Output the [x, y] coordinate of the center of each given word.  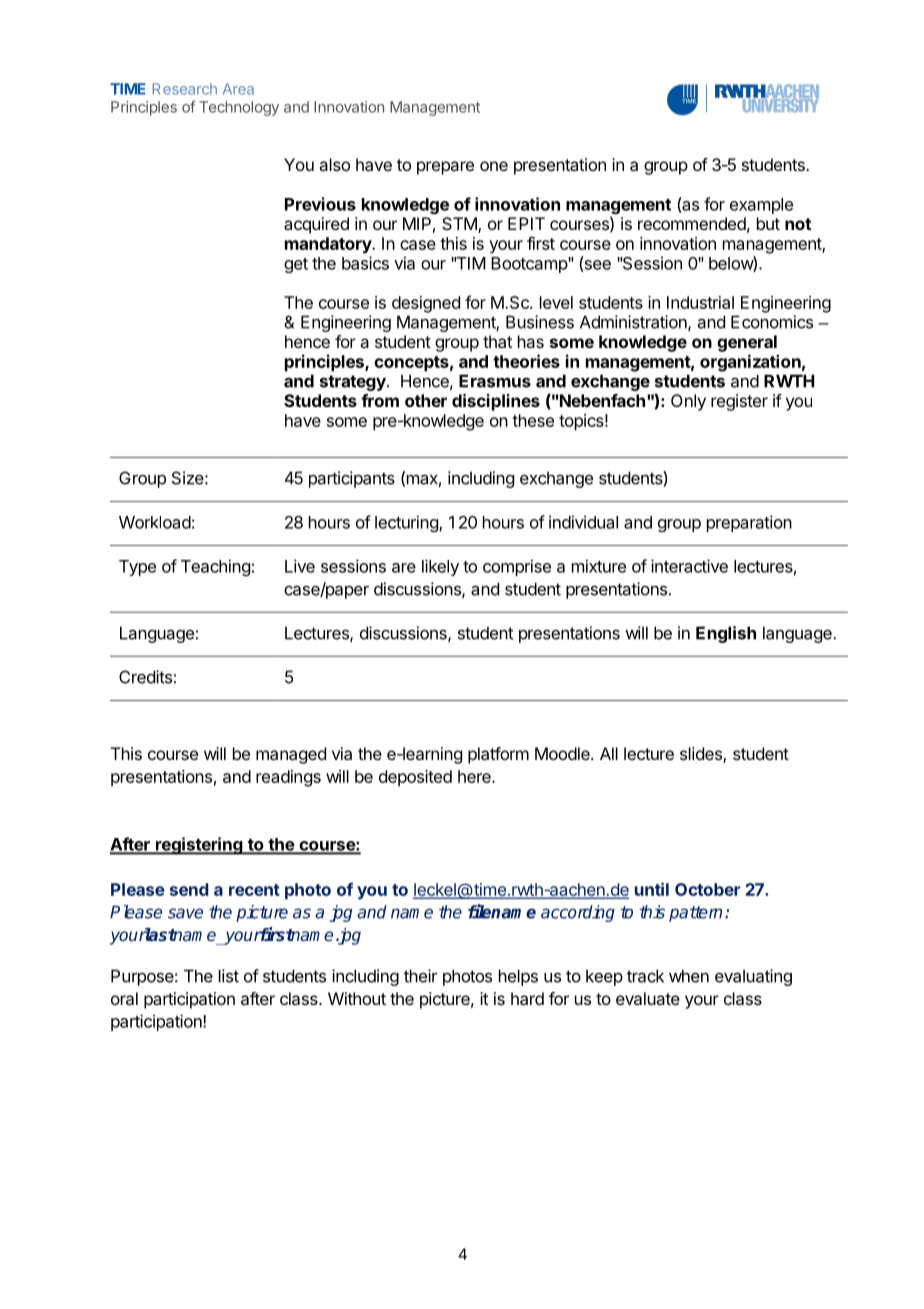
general [747, 343]
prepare [445, 168]
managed [291, 755]
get [296, 265]
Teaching [215, 567]
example [761, 206]
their [420, 976]
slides [702, 755]
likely [440, 567]
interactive [689, 566]
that [497, 341]
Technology [239, 108]
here [475, 776]
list [229, 976]
